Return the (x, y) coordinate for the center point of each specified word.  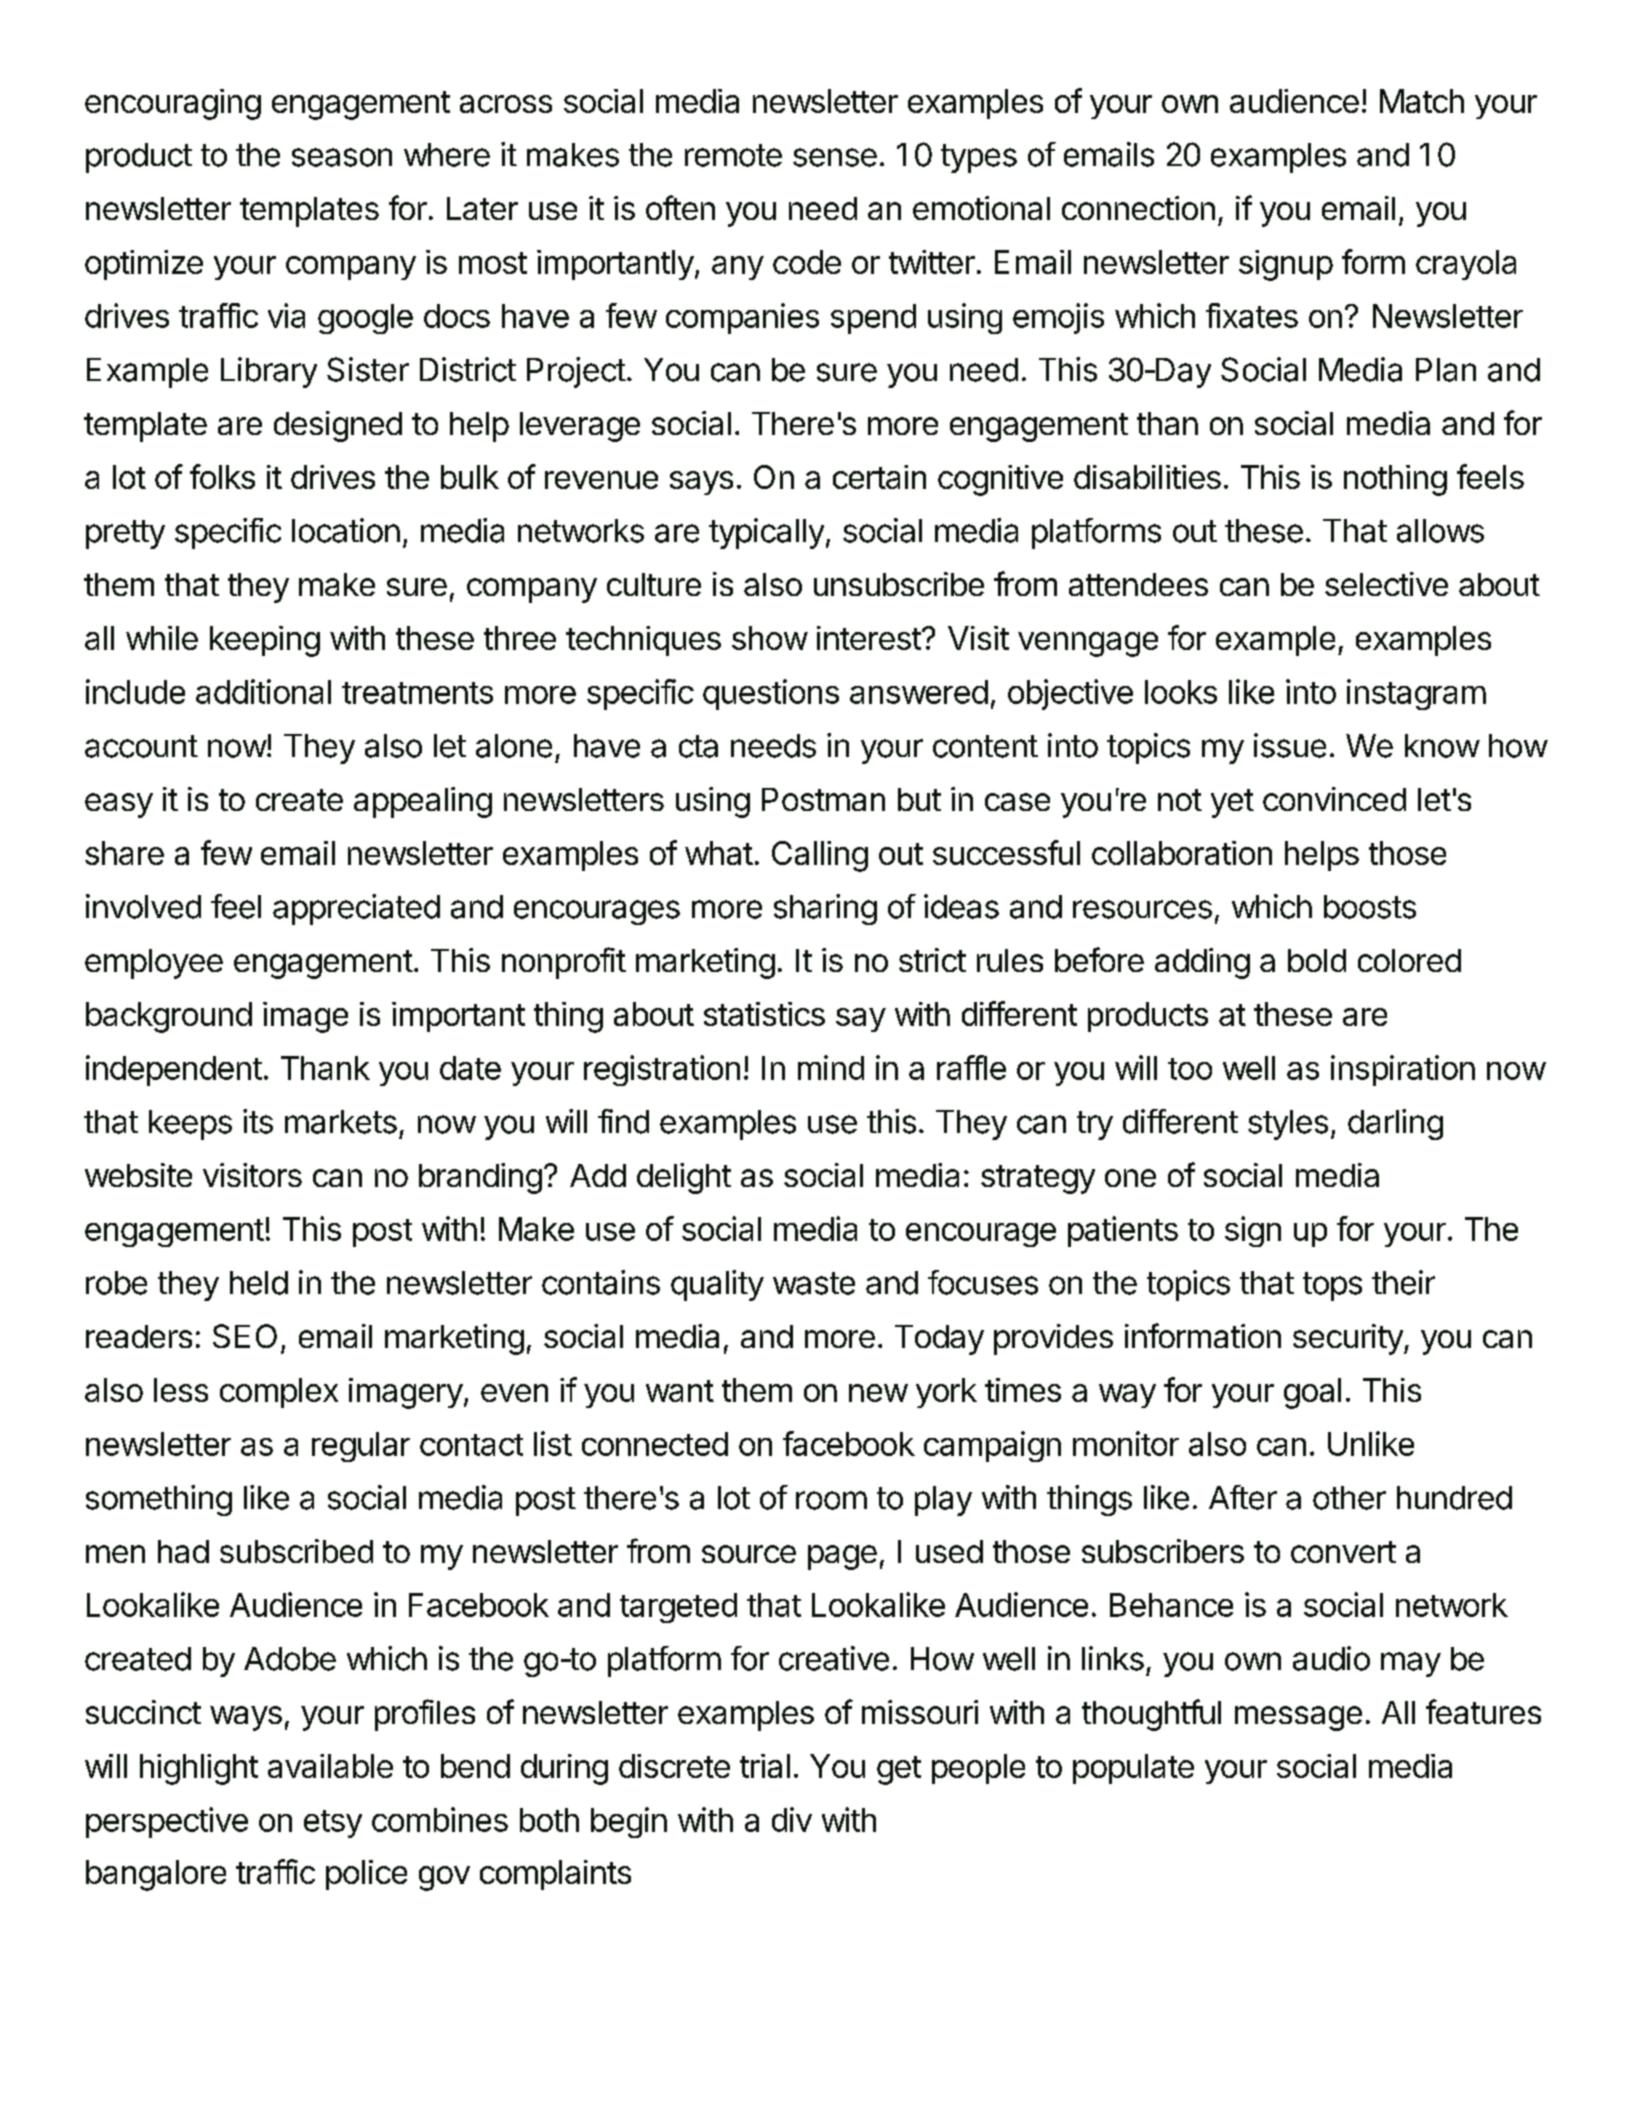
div (792, 1819)
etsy (333, 1824)
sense (835, 157)
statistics (764, 1014)
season (342, 157)
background (169, 1017)
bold (1317, 960)
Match (1422, 101)
